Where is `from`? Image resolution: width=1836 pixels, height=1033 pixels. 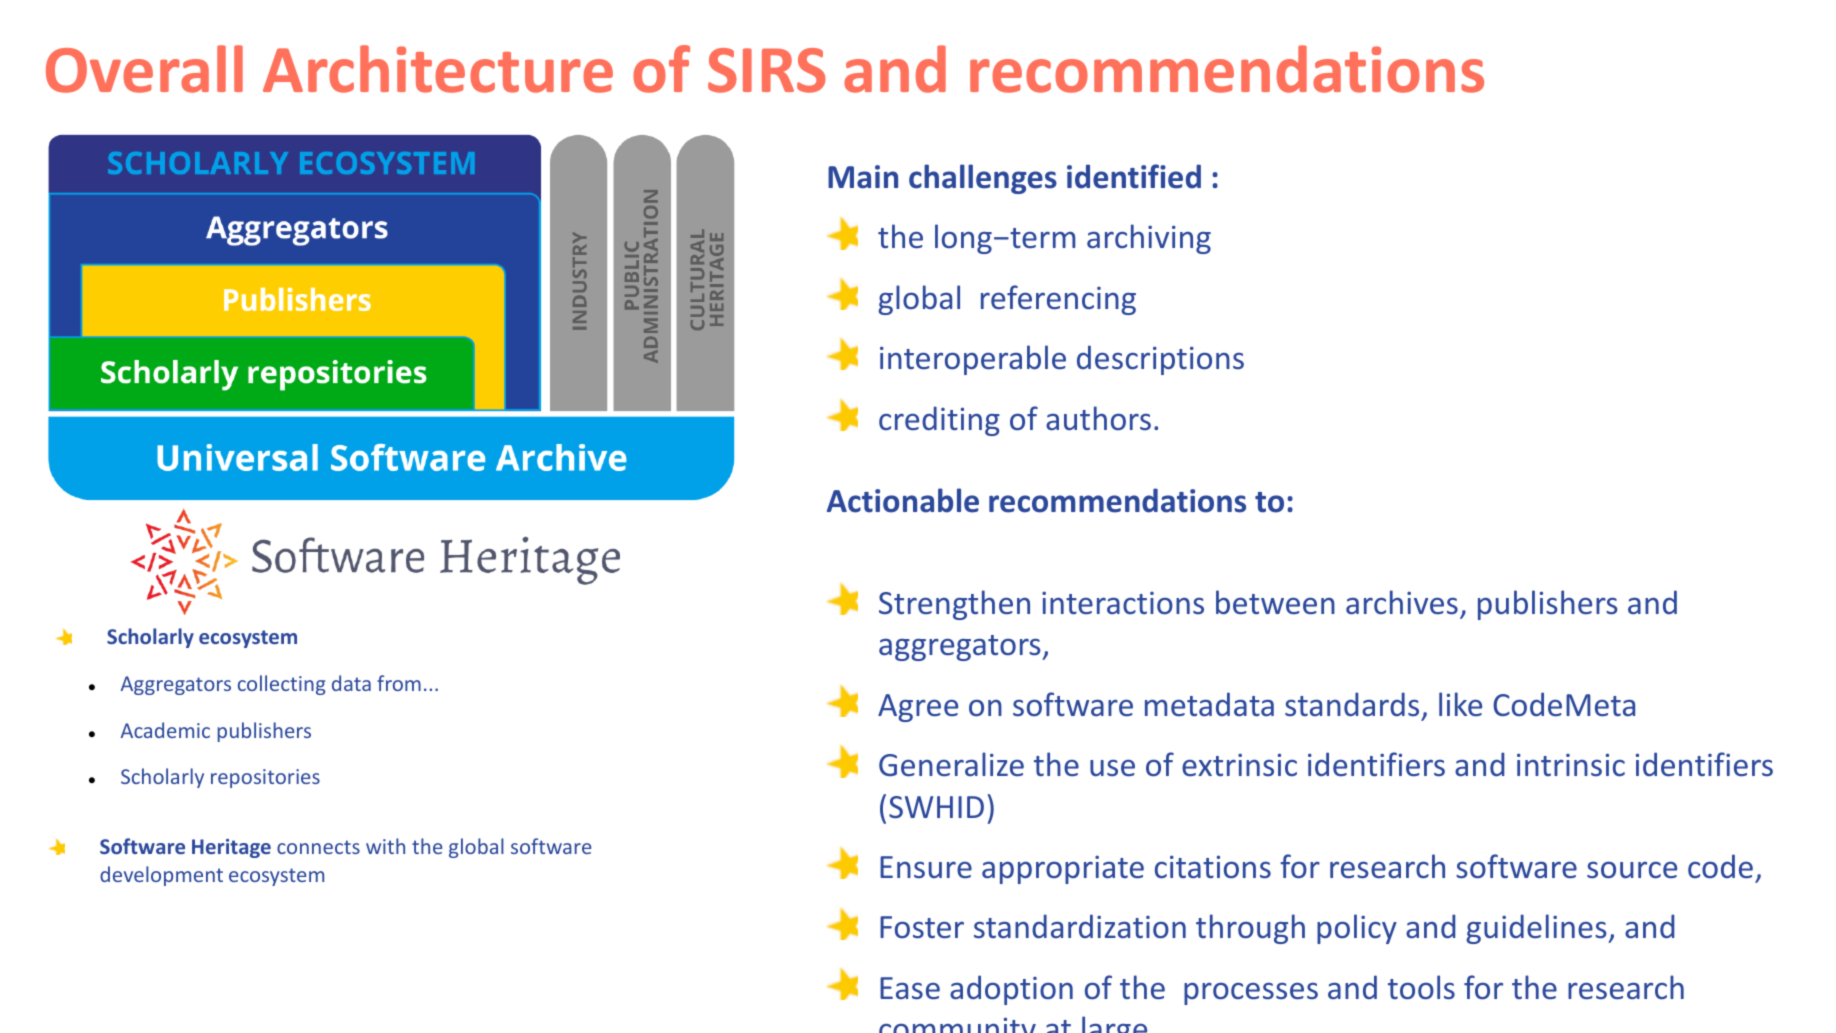 from is located at coordinates (399, 683).
